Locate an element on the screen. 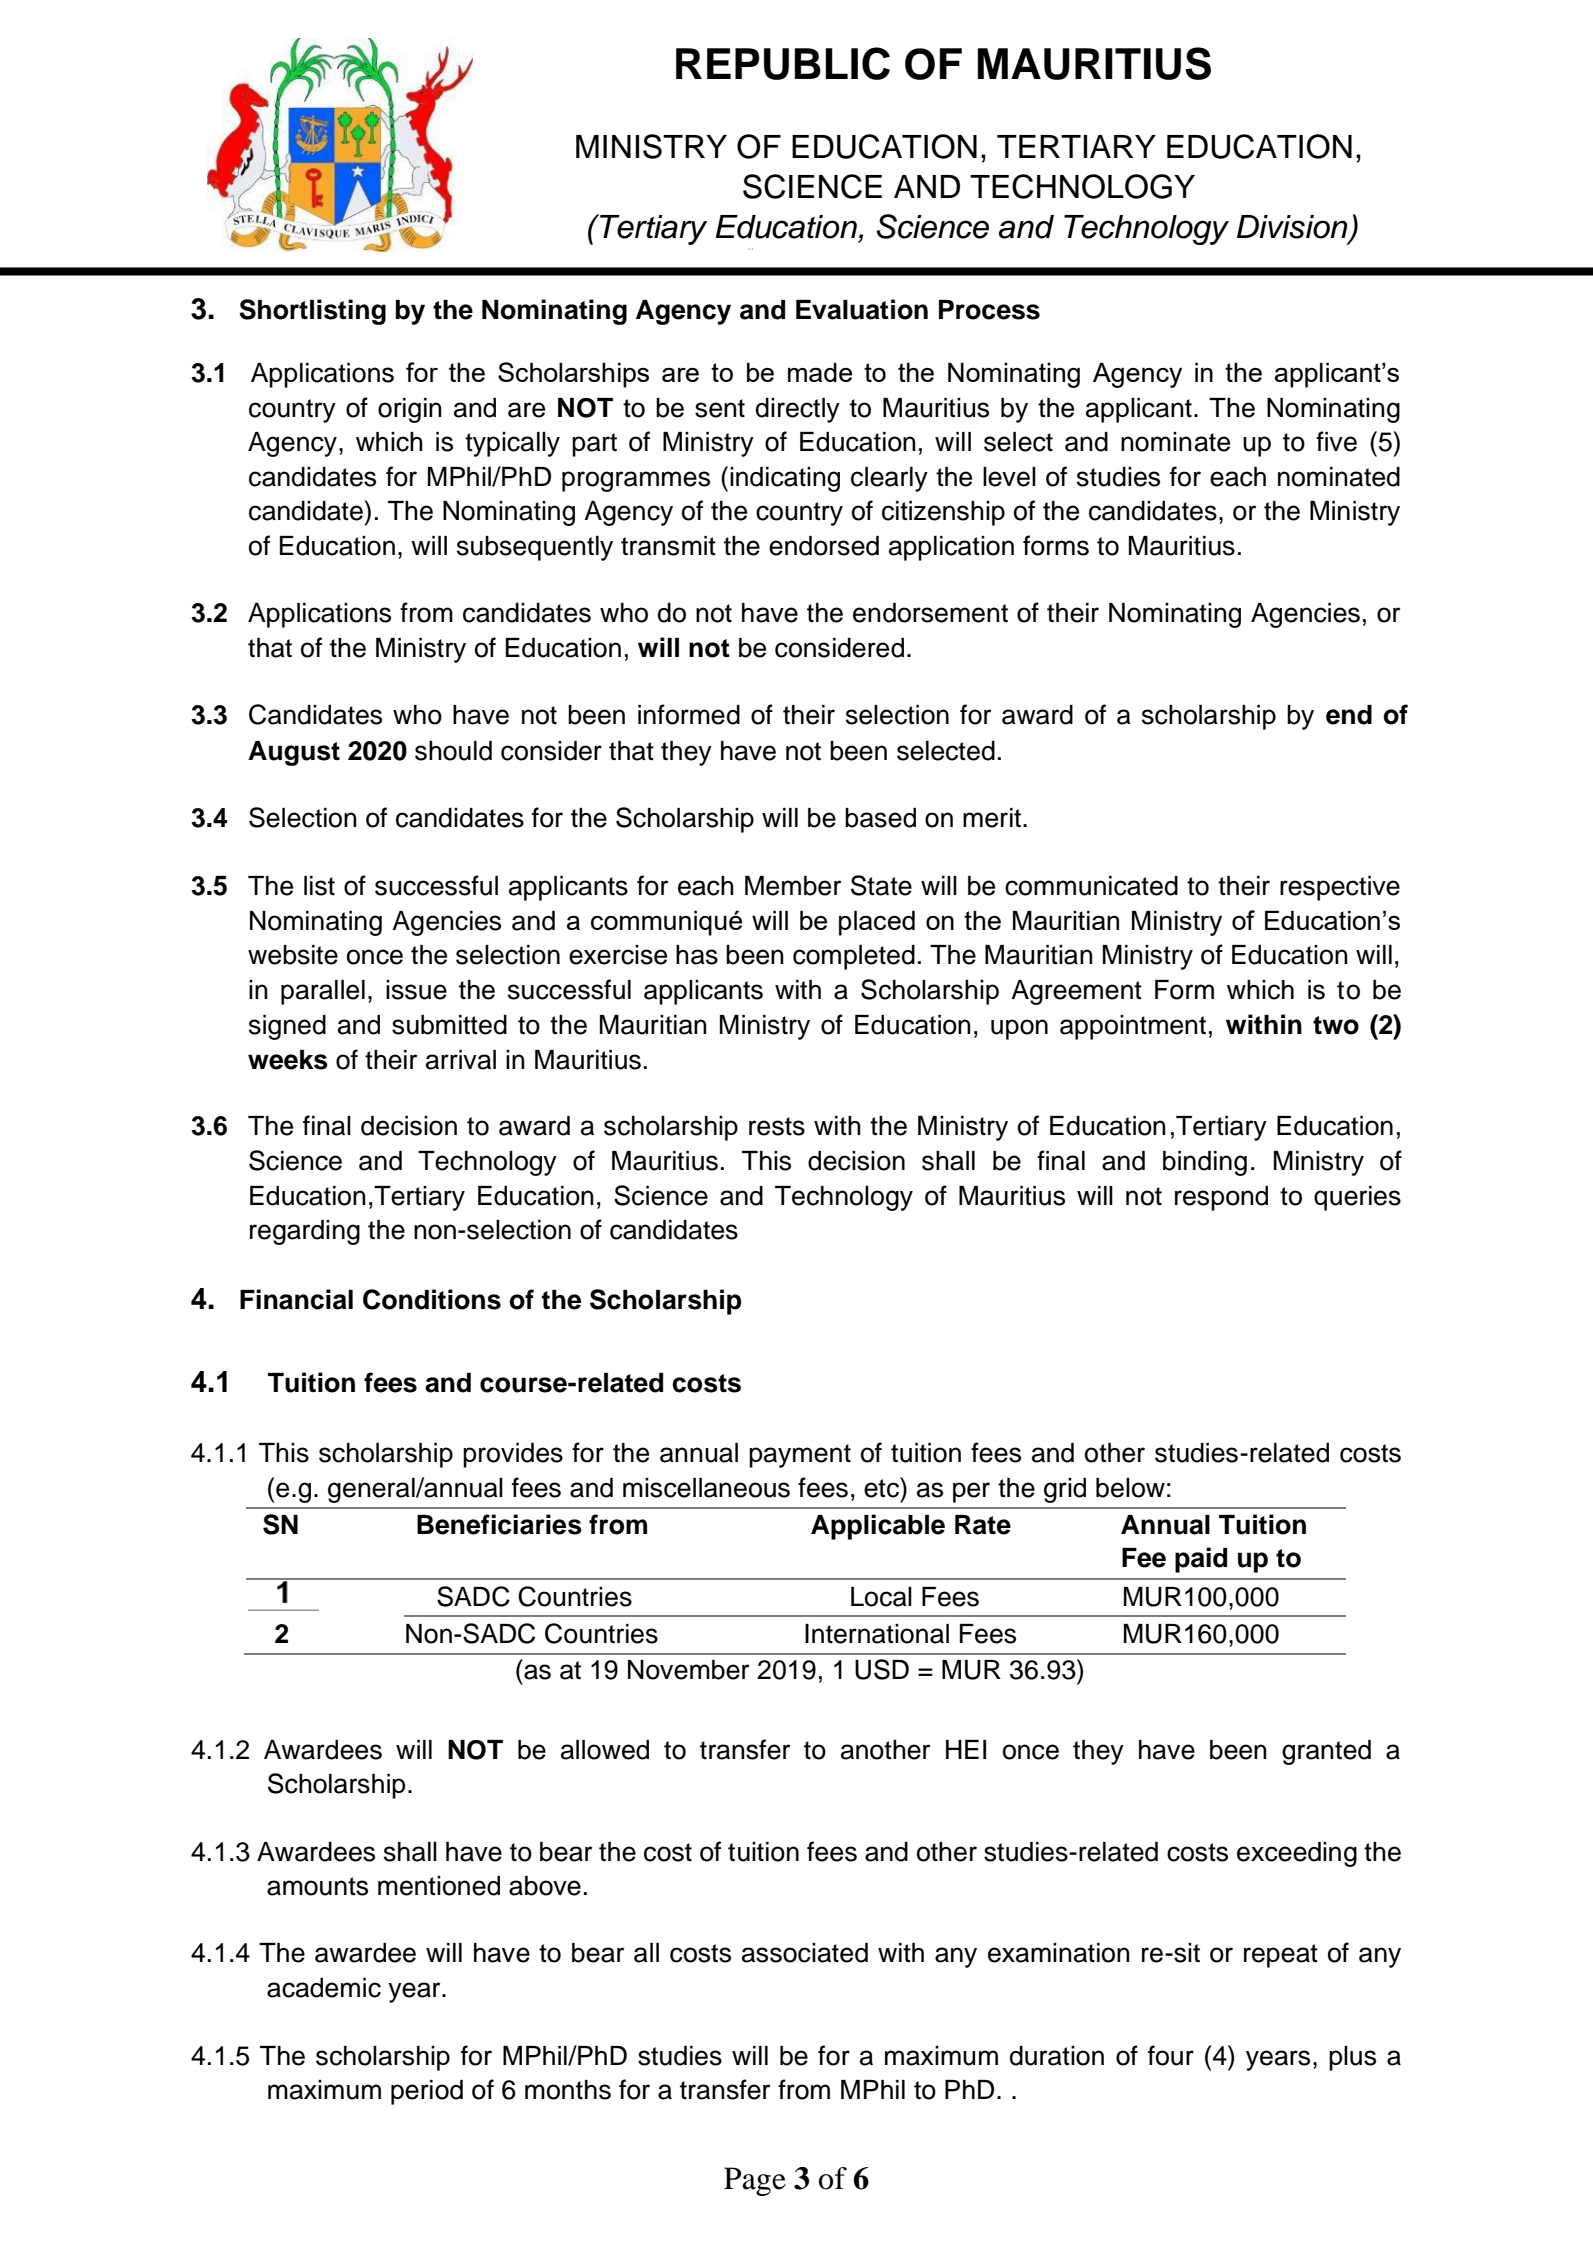 Image resolution: width=1593 pixels, height=2253 pixels. period is located at coordinates (427, 2092).
